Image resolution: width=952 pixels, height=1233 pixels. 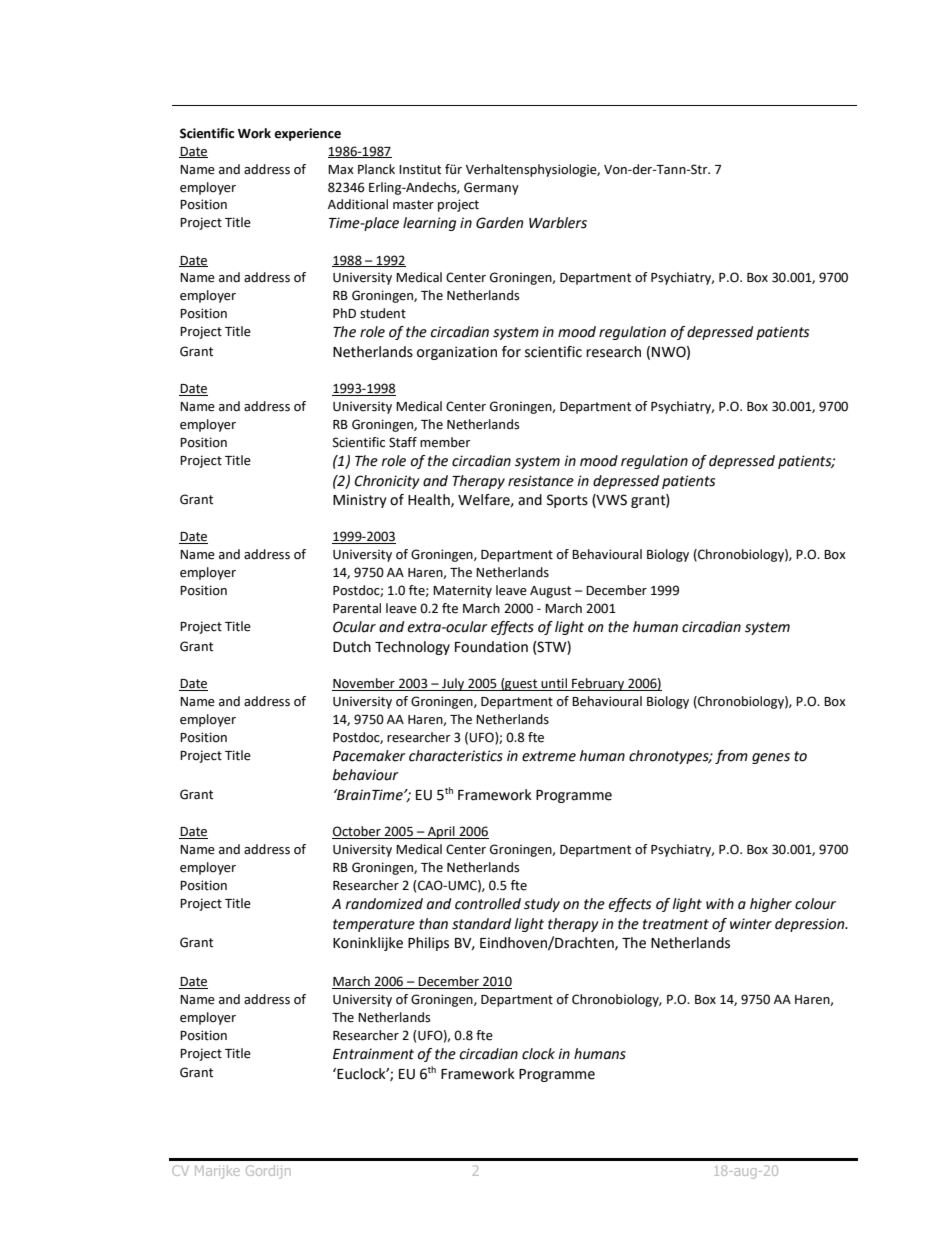 What do you see at coordinates (751, 924) in the screenshot?
I see `winter` at bounding box center [751, 924].
